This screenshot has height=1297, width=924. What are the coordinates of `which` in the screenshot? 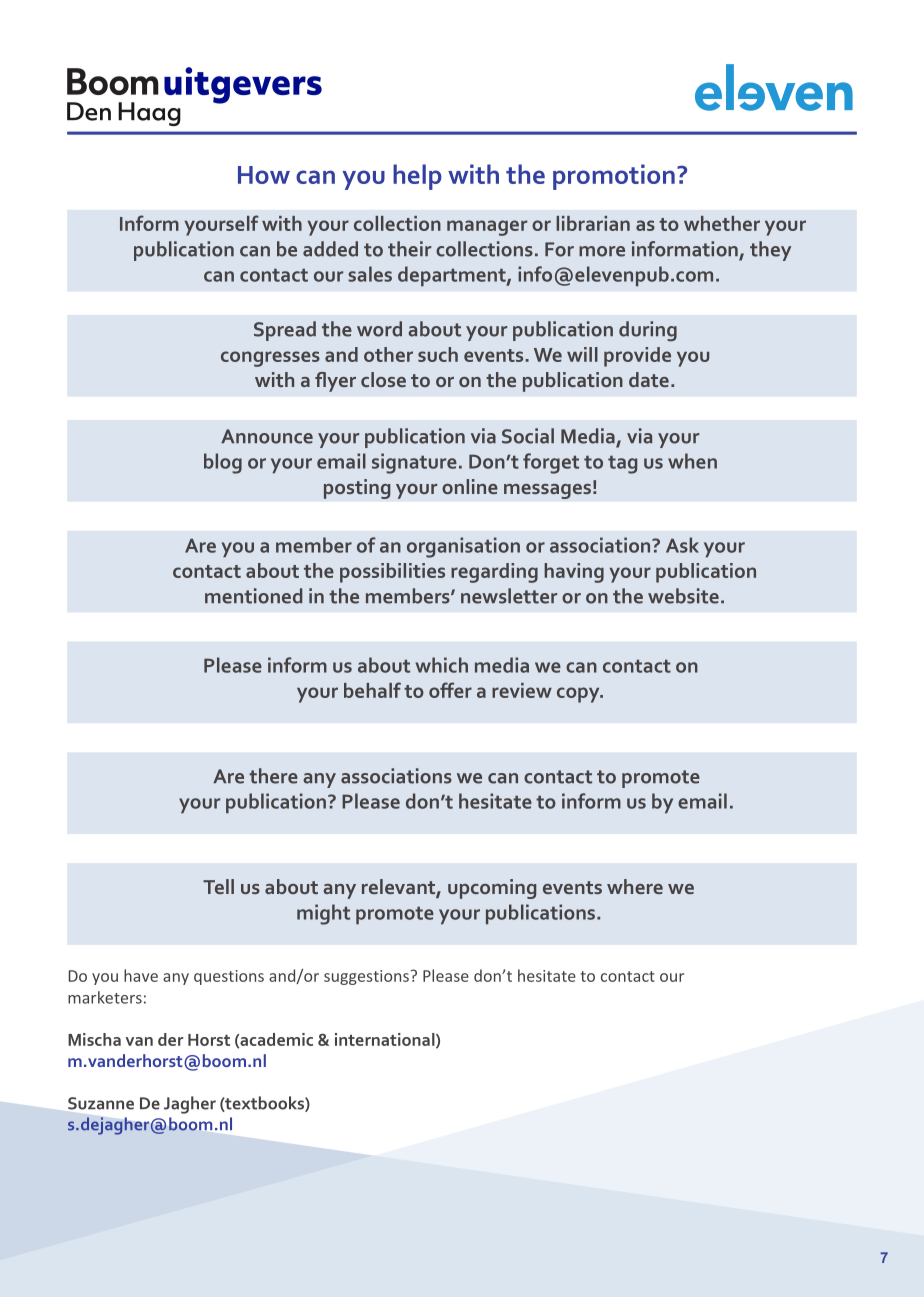 It's located at (442, 665).
